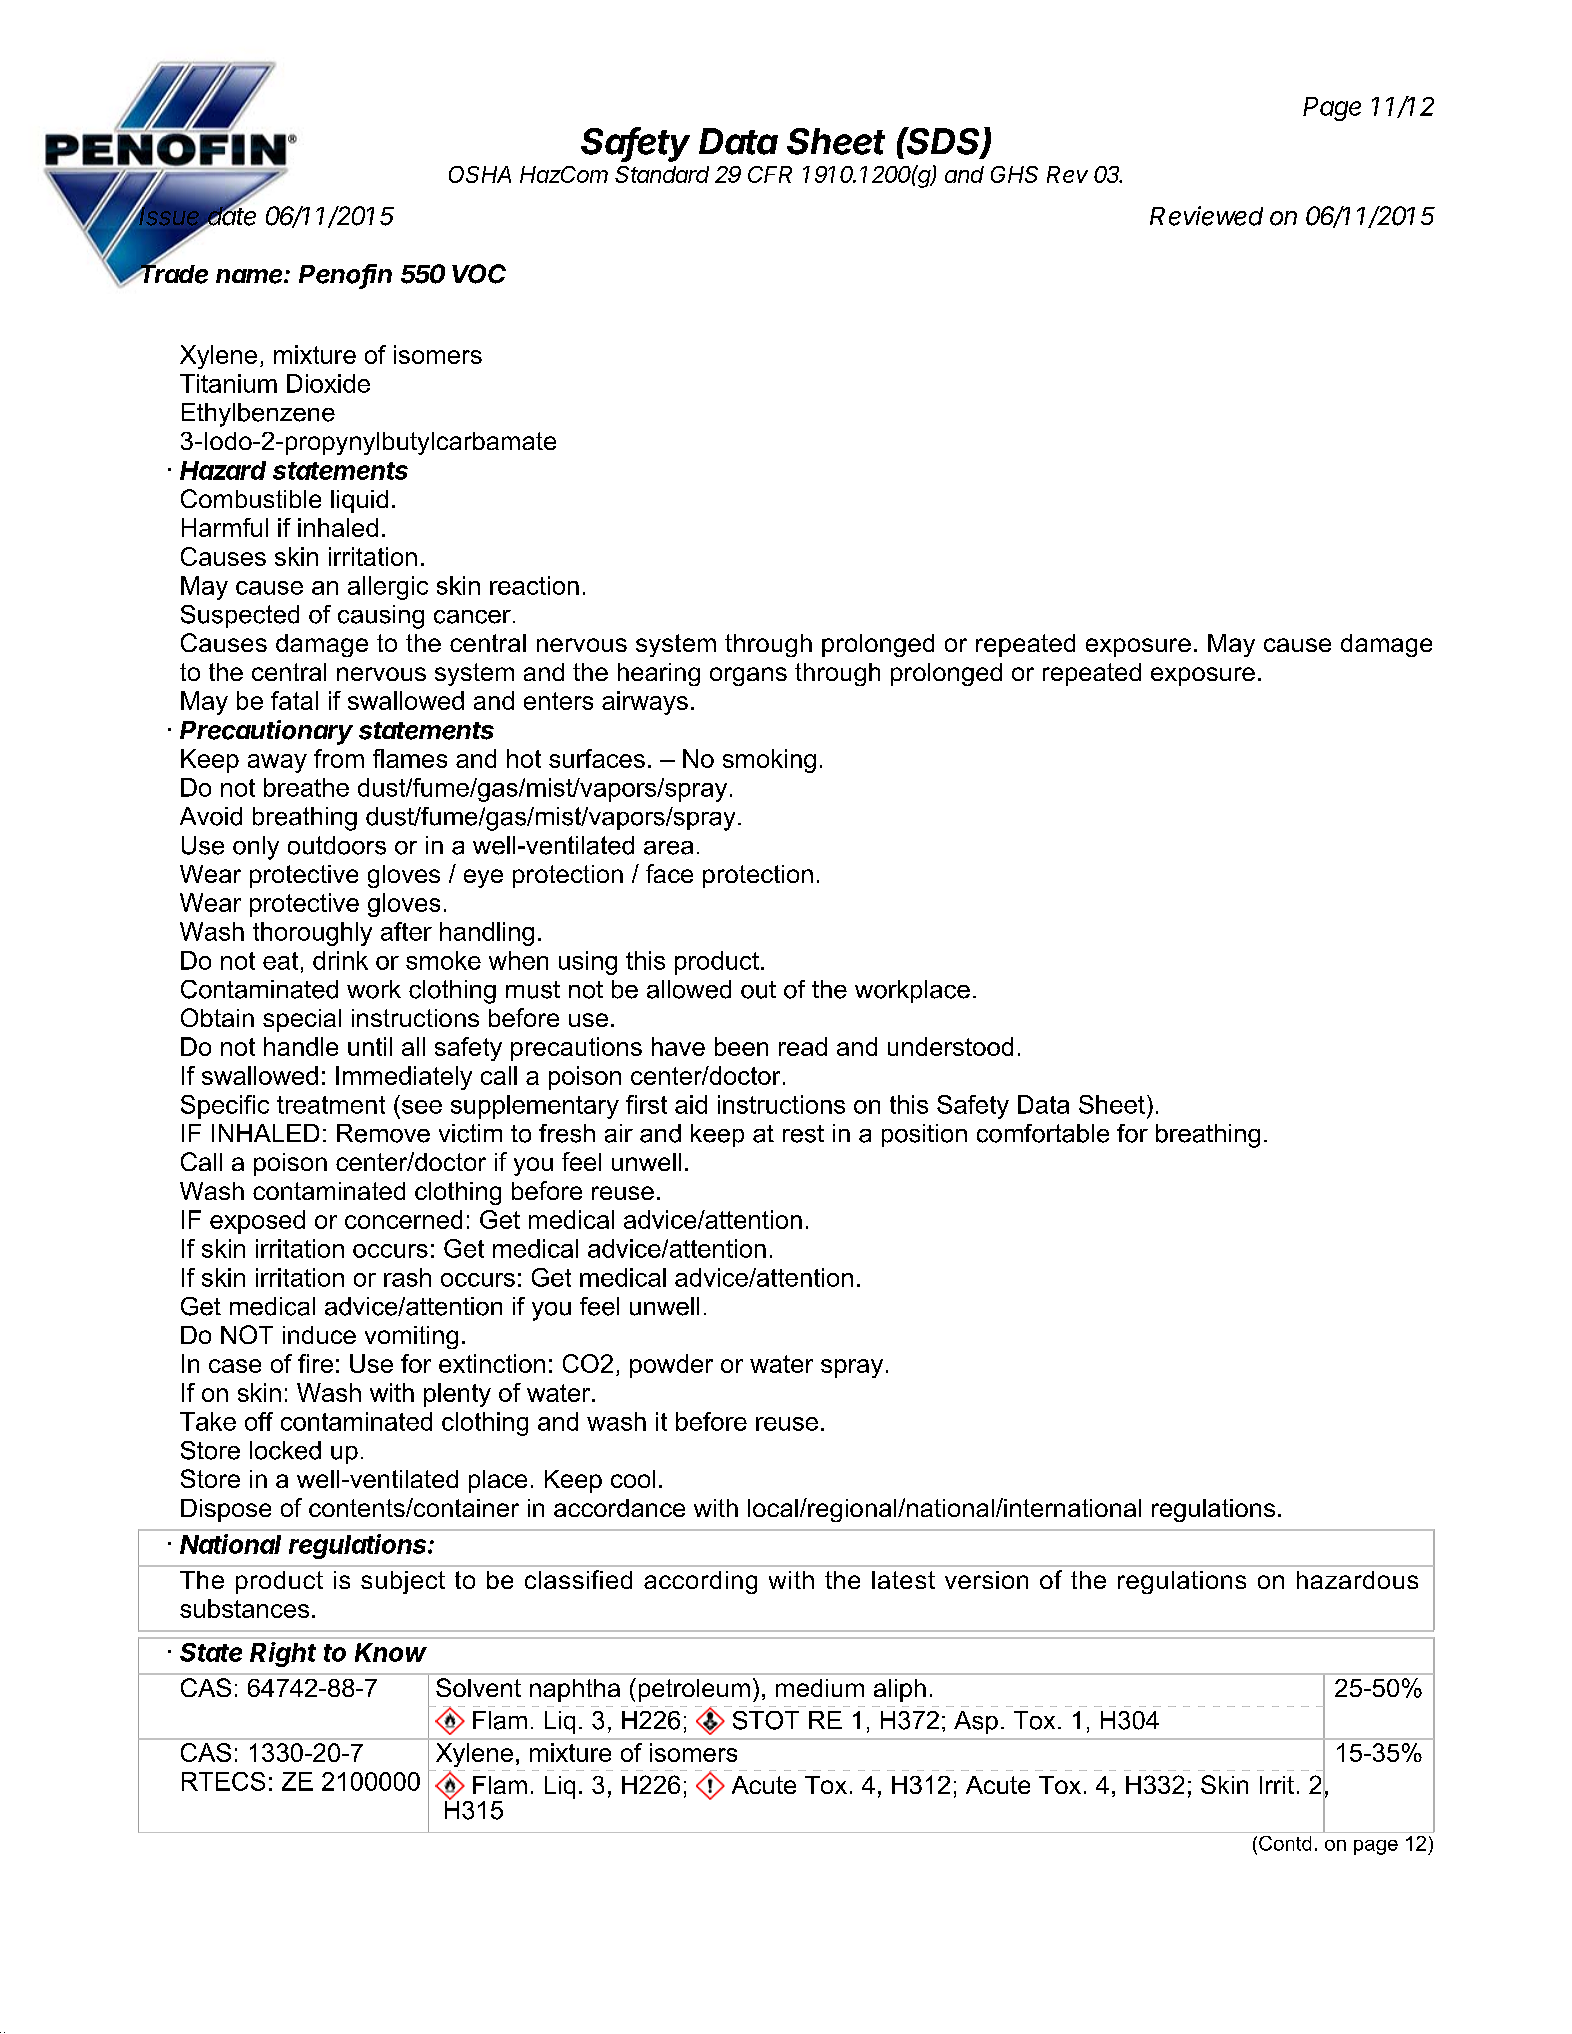  Describe the element at coordinates (820, 1688) in the screenshot. I see `medium` at that location.
